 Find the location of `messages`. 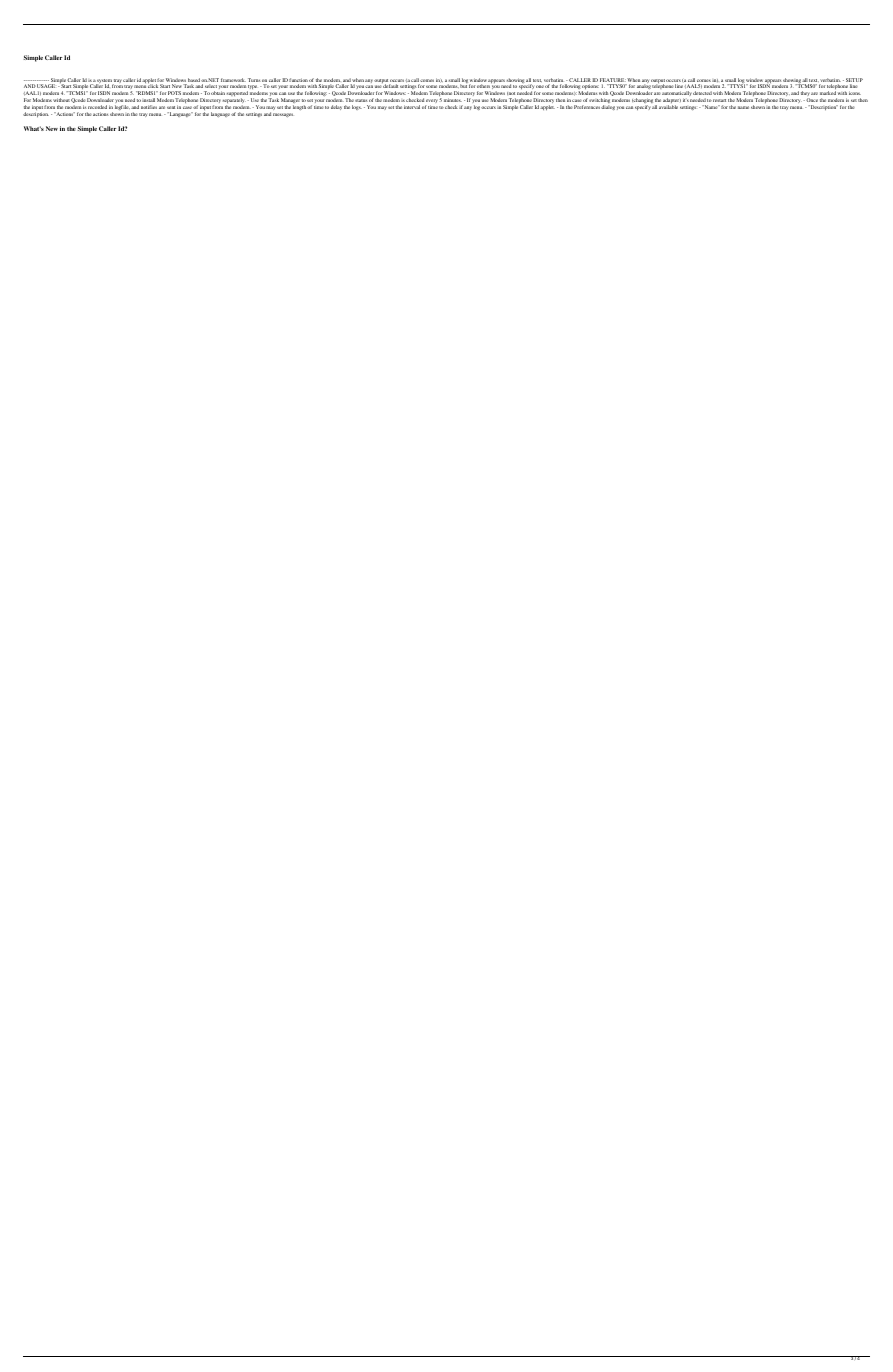

messages is located at coordinates (283, 115).
